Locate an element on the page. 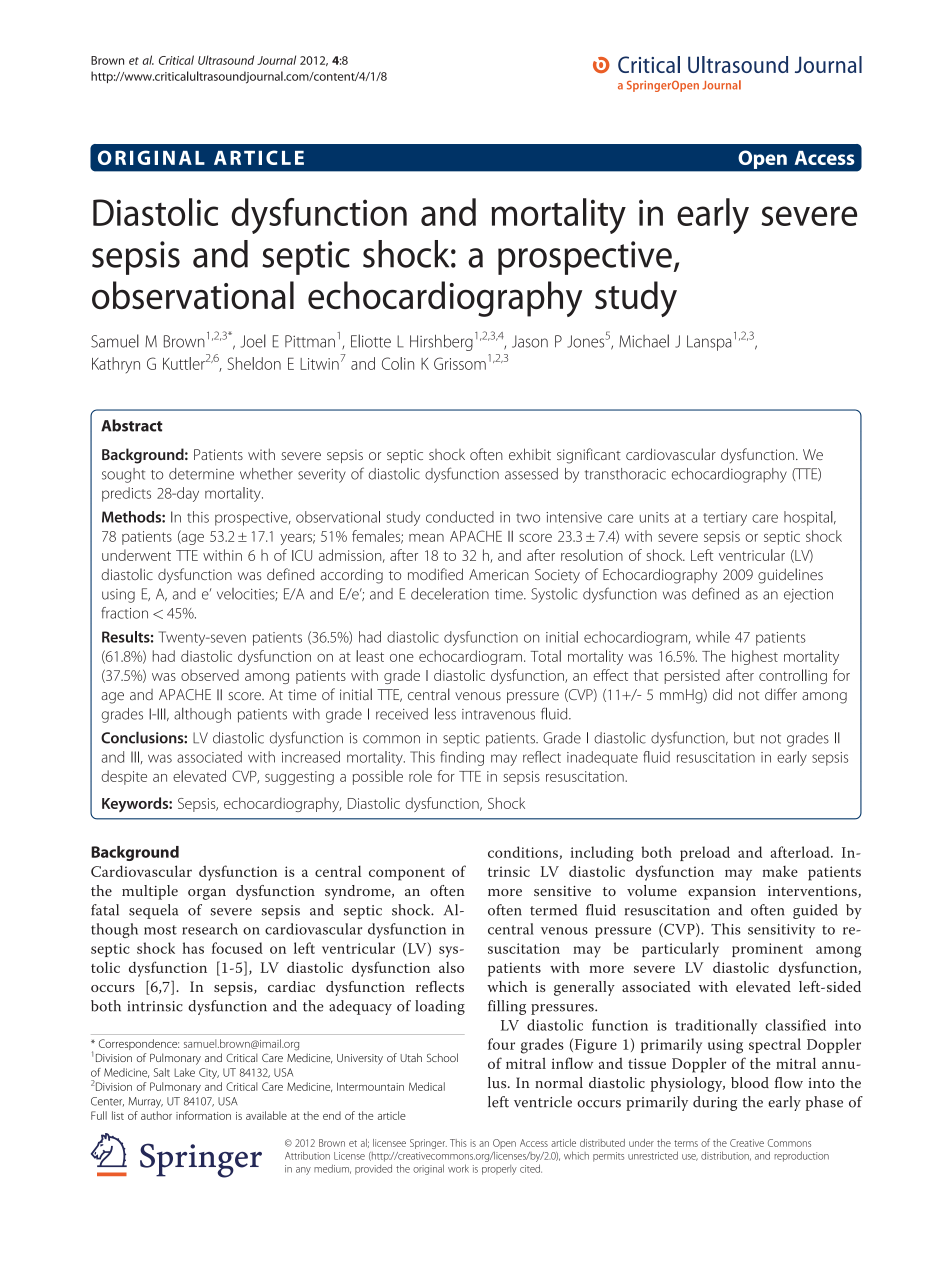 This document has width=952, height=1270. despite is located at coordinates (124, 777).
